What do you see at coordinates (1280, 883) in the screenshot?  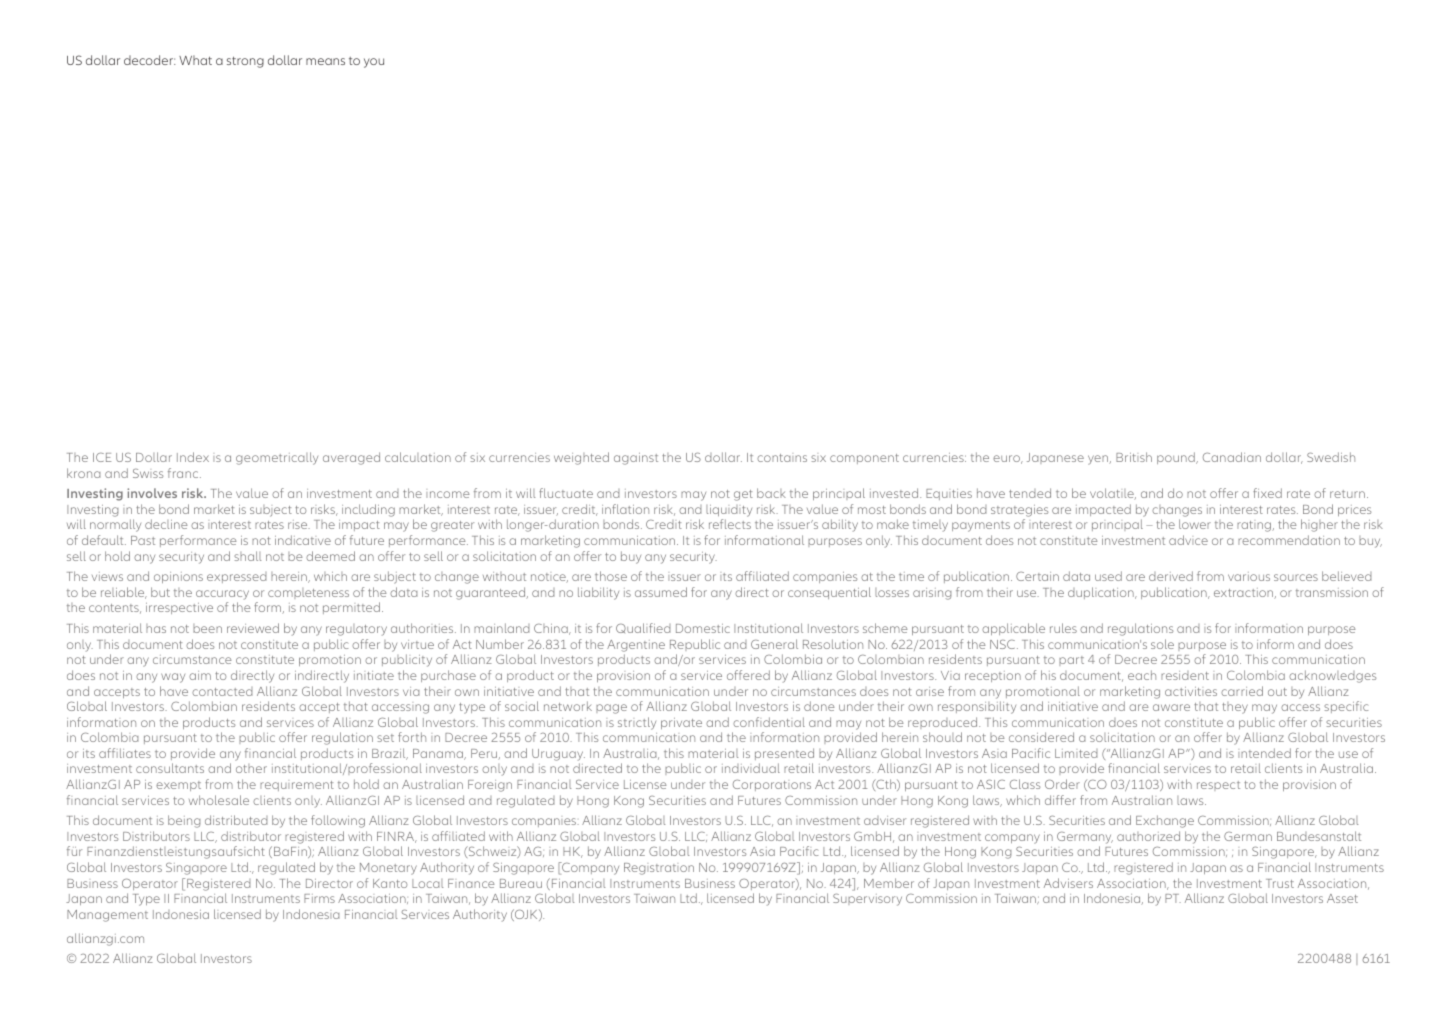 I see `Trust` at bounding box center [1280, 883].
